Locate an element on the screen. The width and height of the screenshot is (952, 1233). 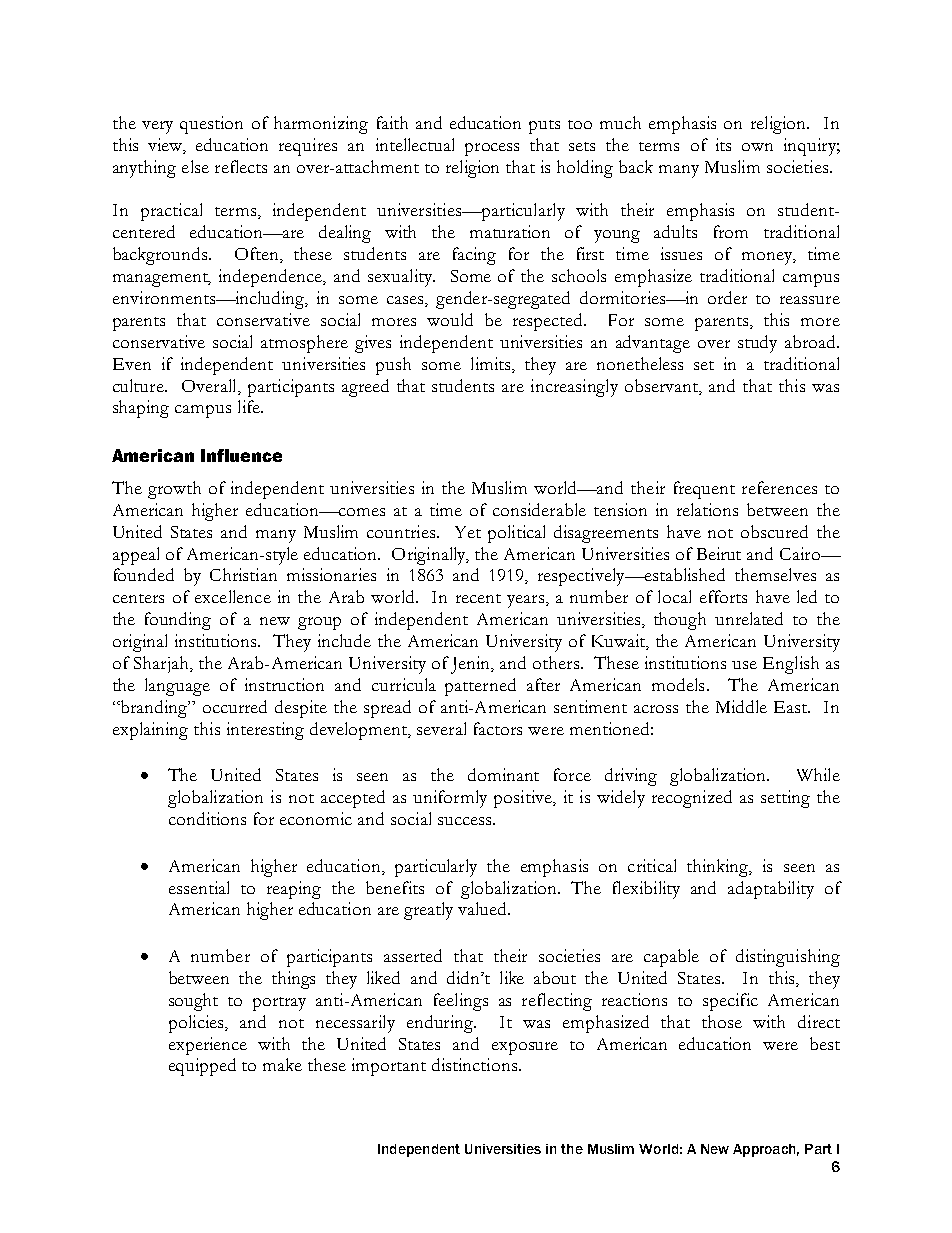
distinctions is located at coordinates (474, 1064).
